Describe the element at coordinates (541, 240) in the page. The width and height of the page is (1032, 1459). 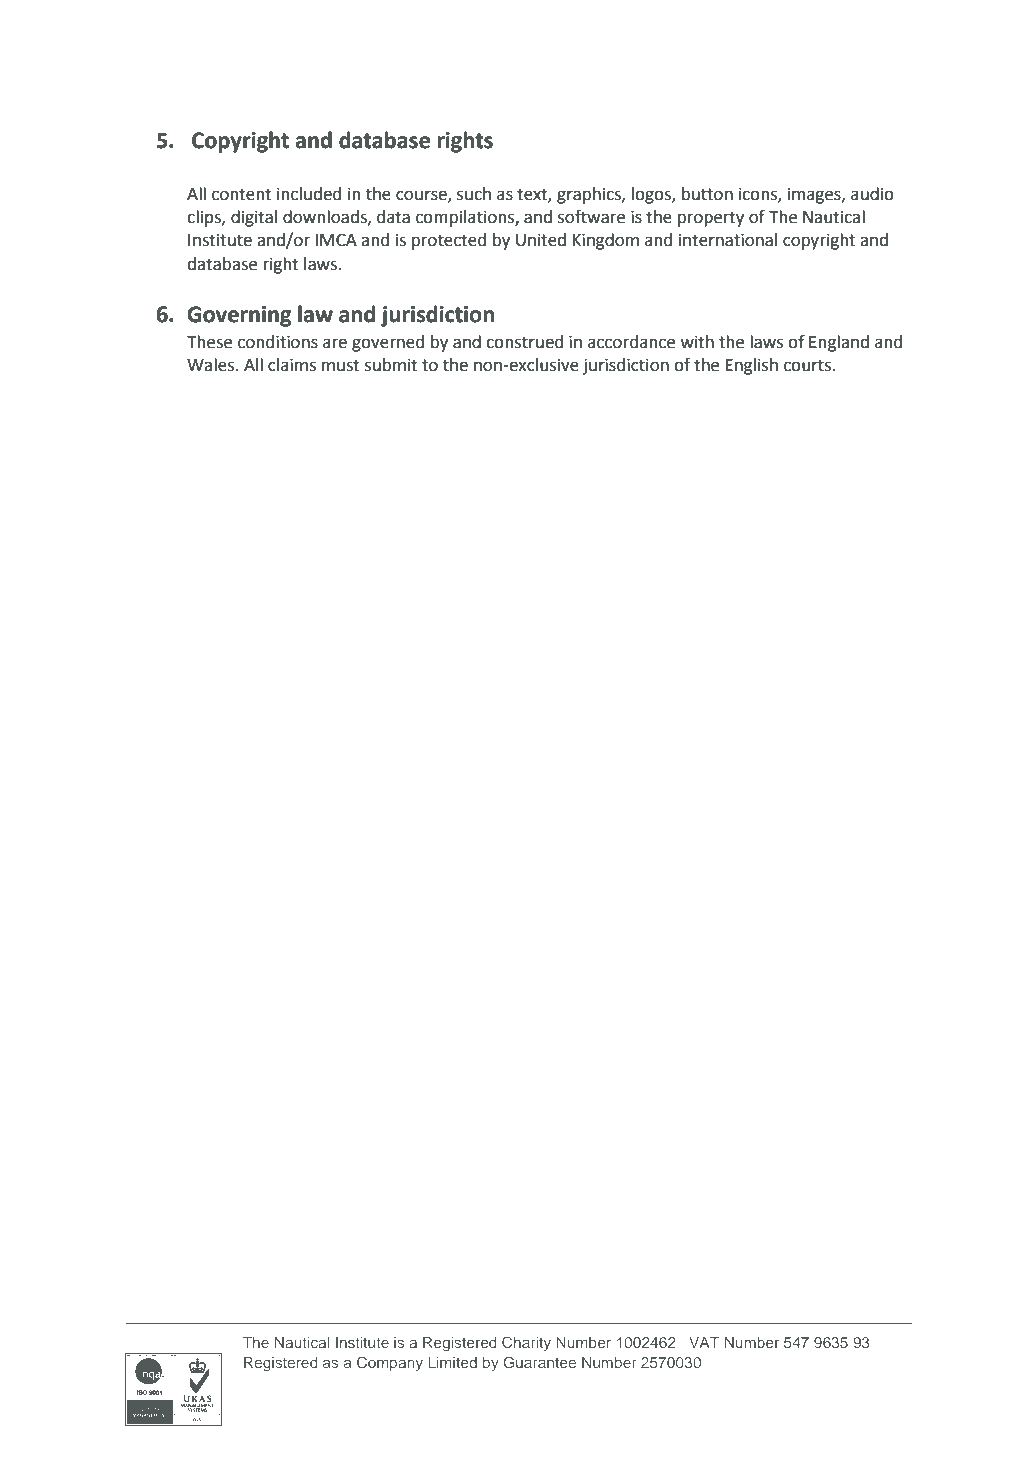
I see `United` at that location.
